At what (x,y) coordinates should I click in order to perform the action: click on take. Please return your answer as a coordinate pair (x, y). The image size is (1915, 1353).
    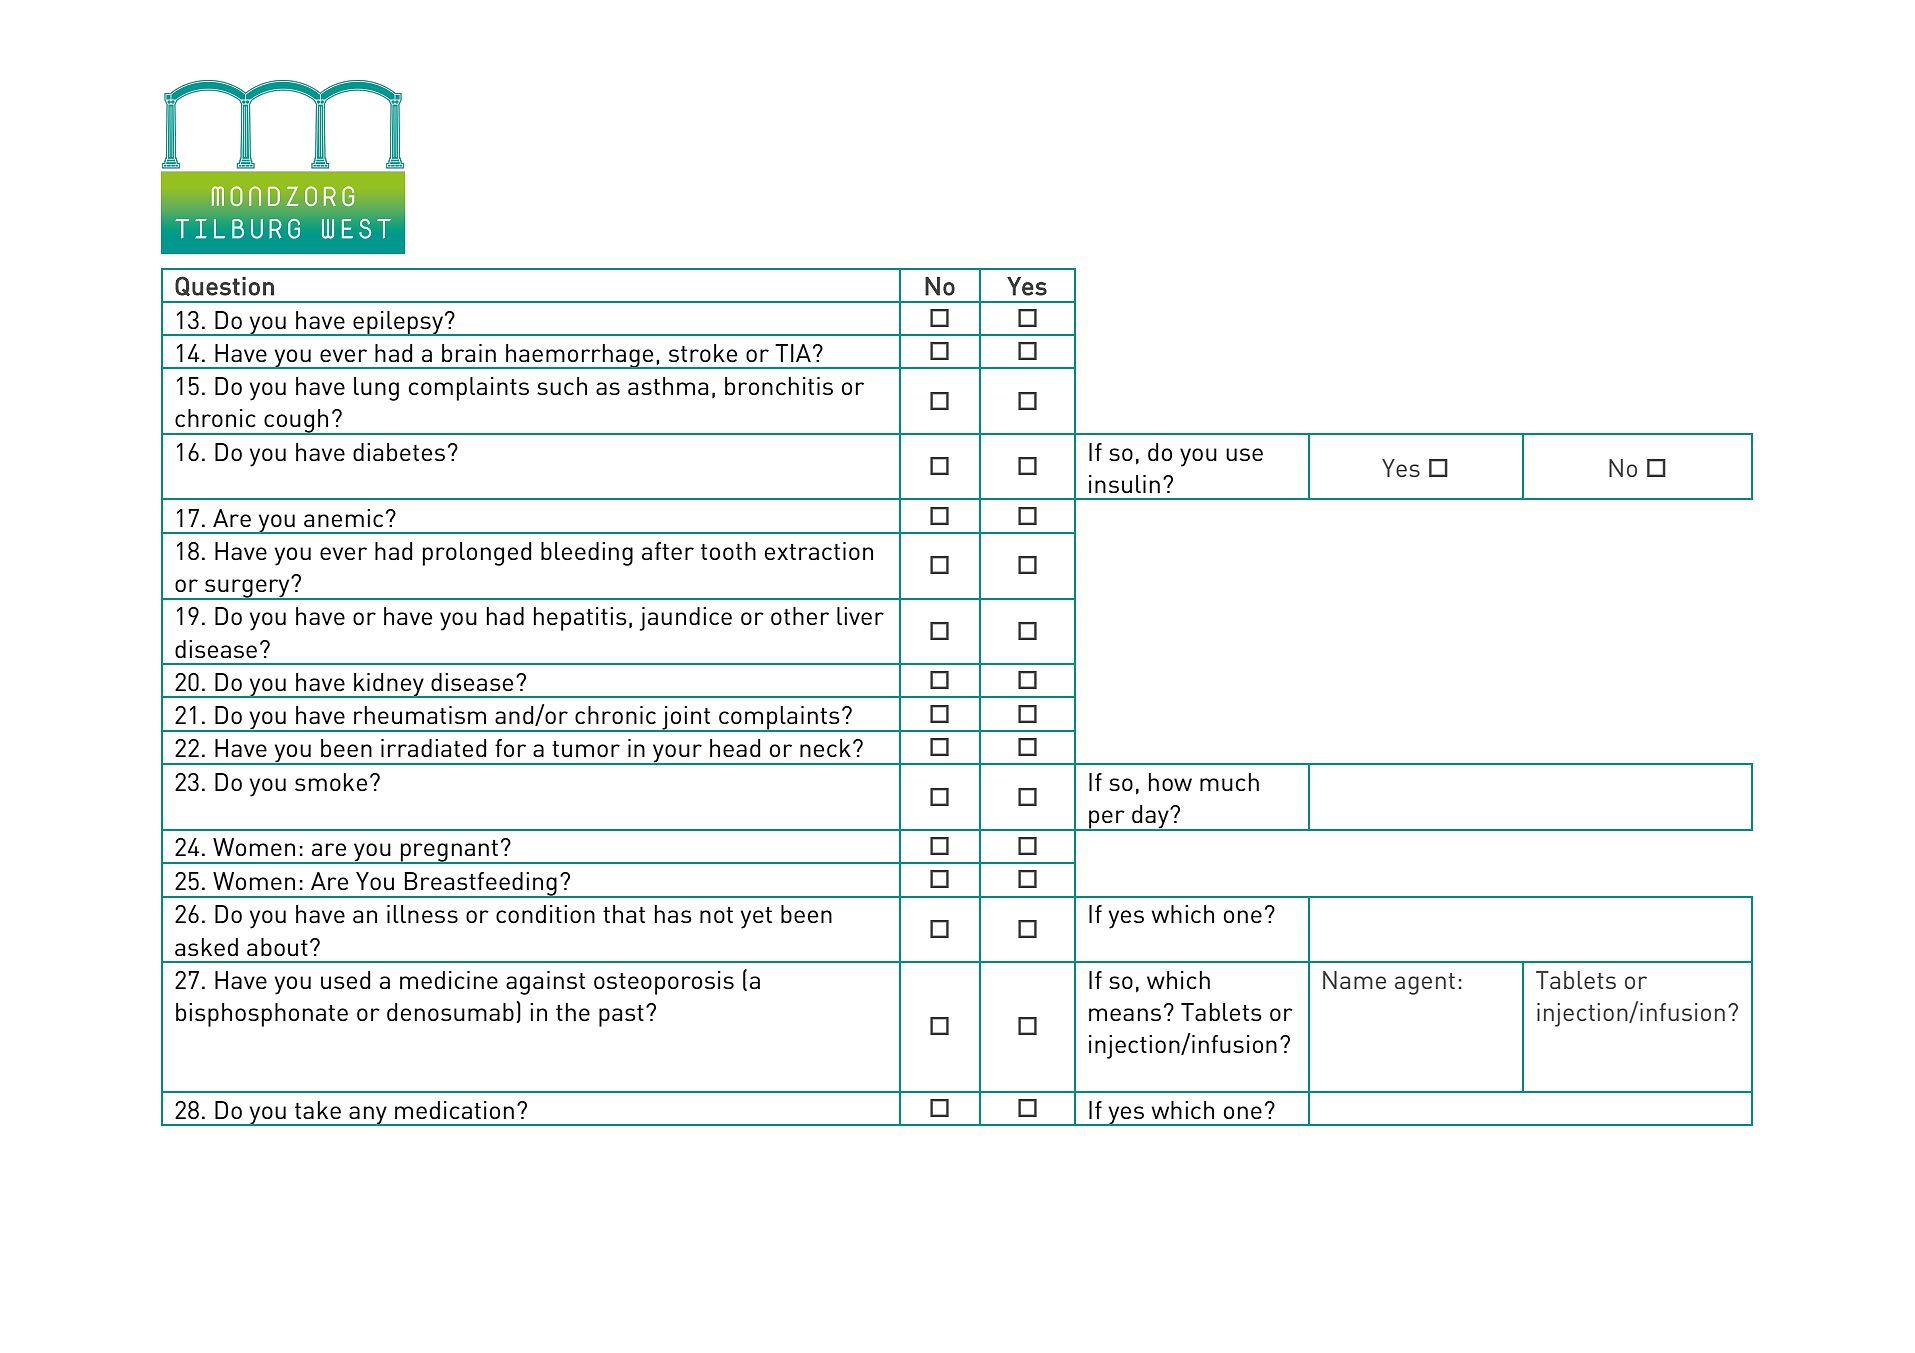
    Looking at the image, I should click on (318, 1110).
